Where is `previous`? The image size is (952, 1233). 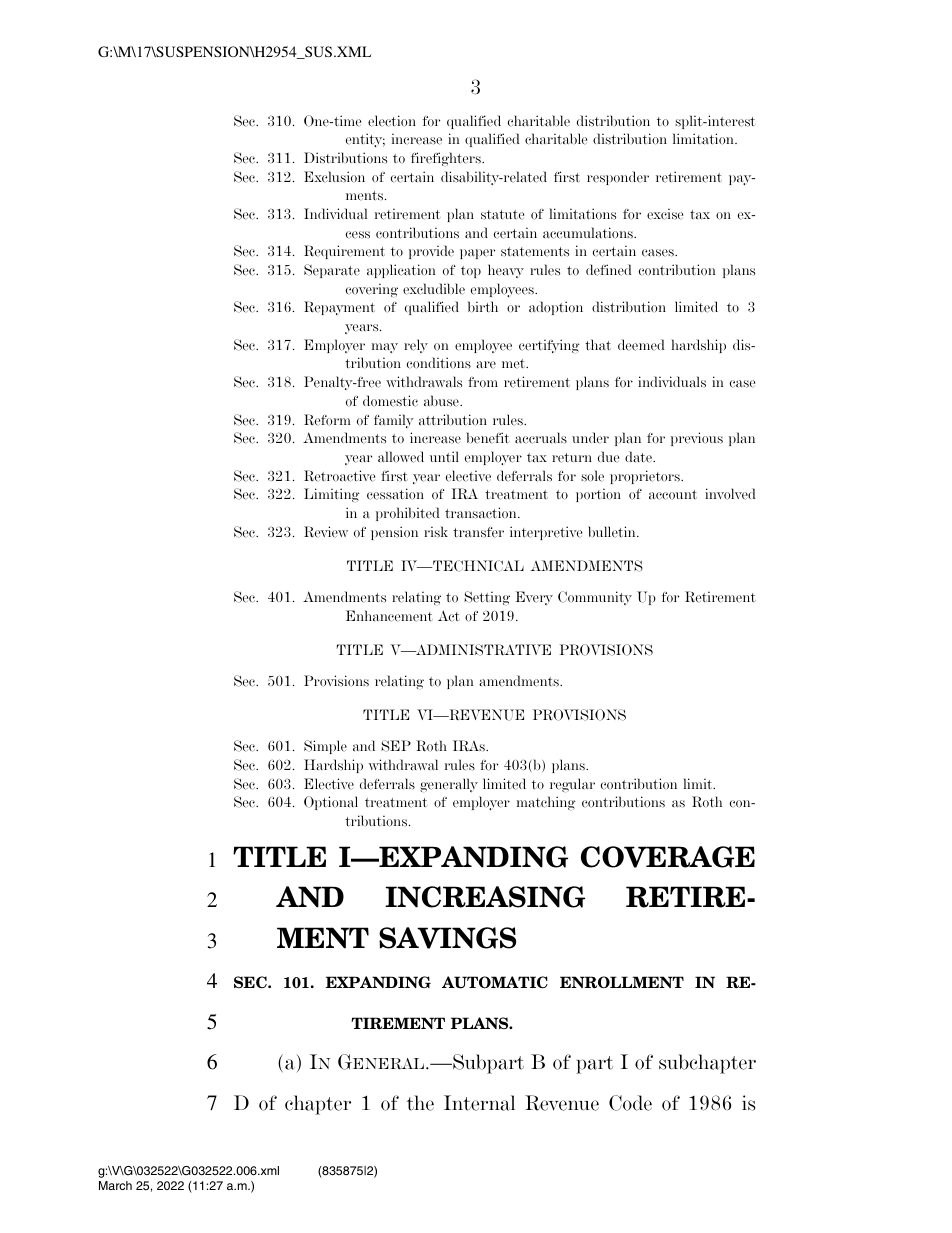 previous is located at coordinates (697, 439).
